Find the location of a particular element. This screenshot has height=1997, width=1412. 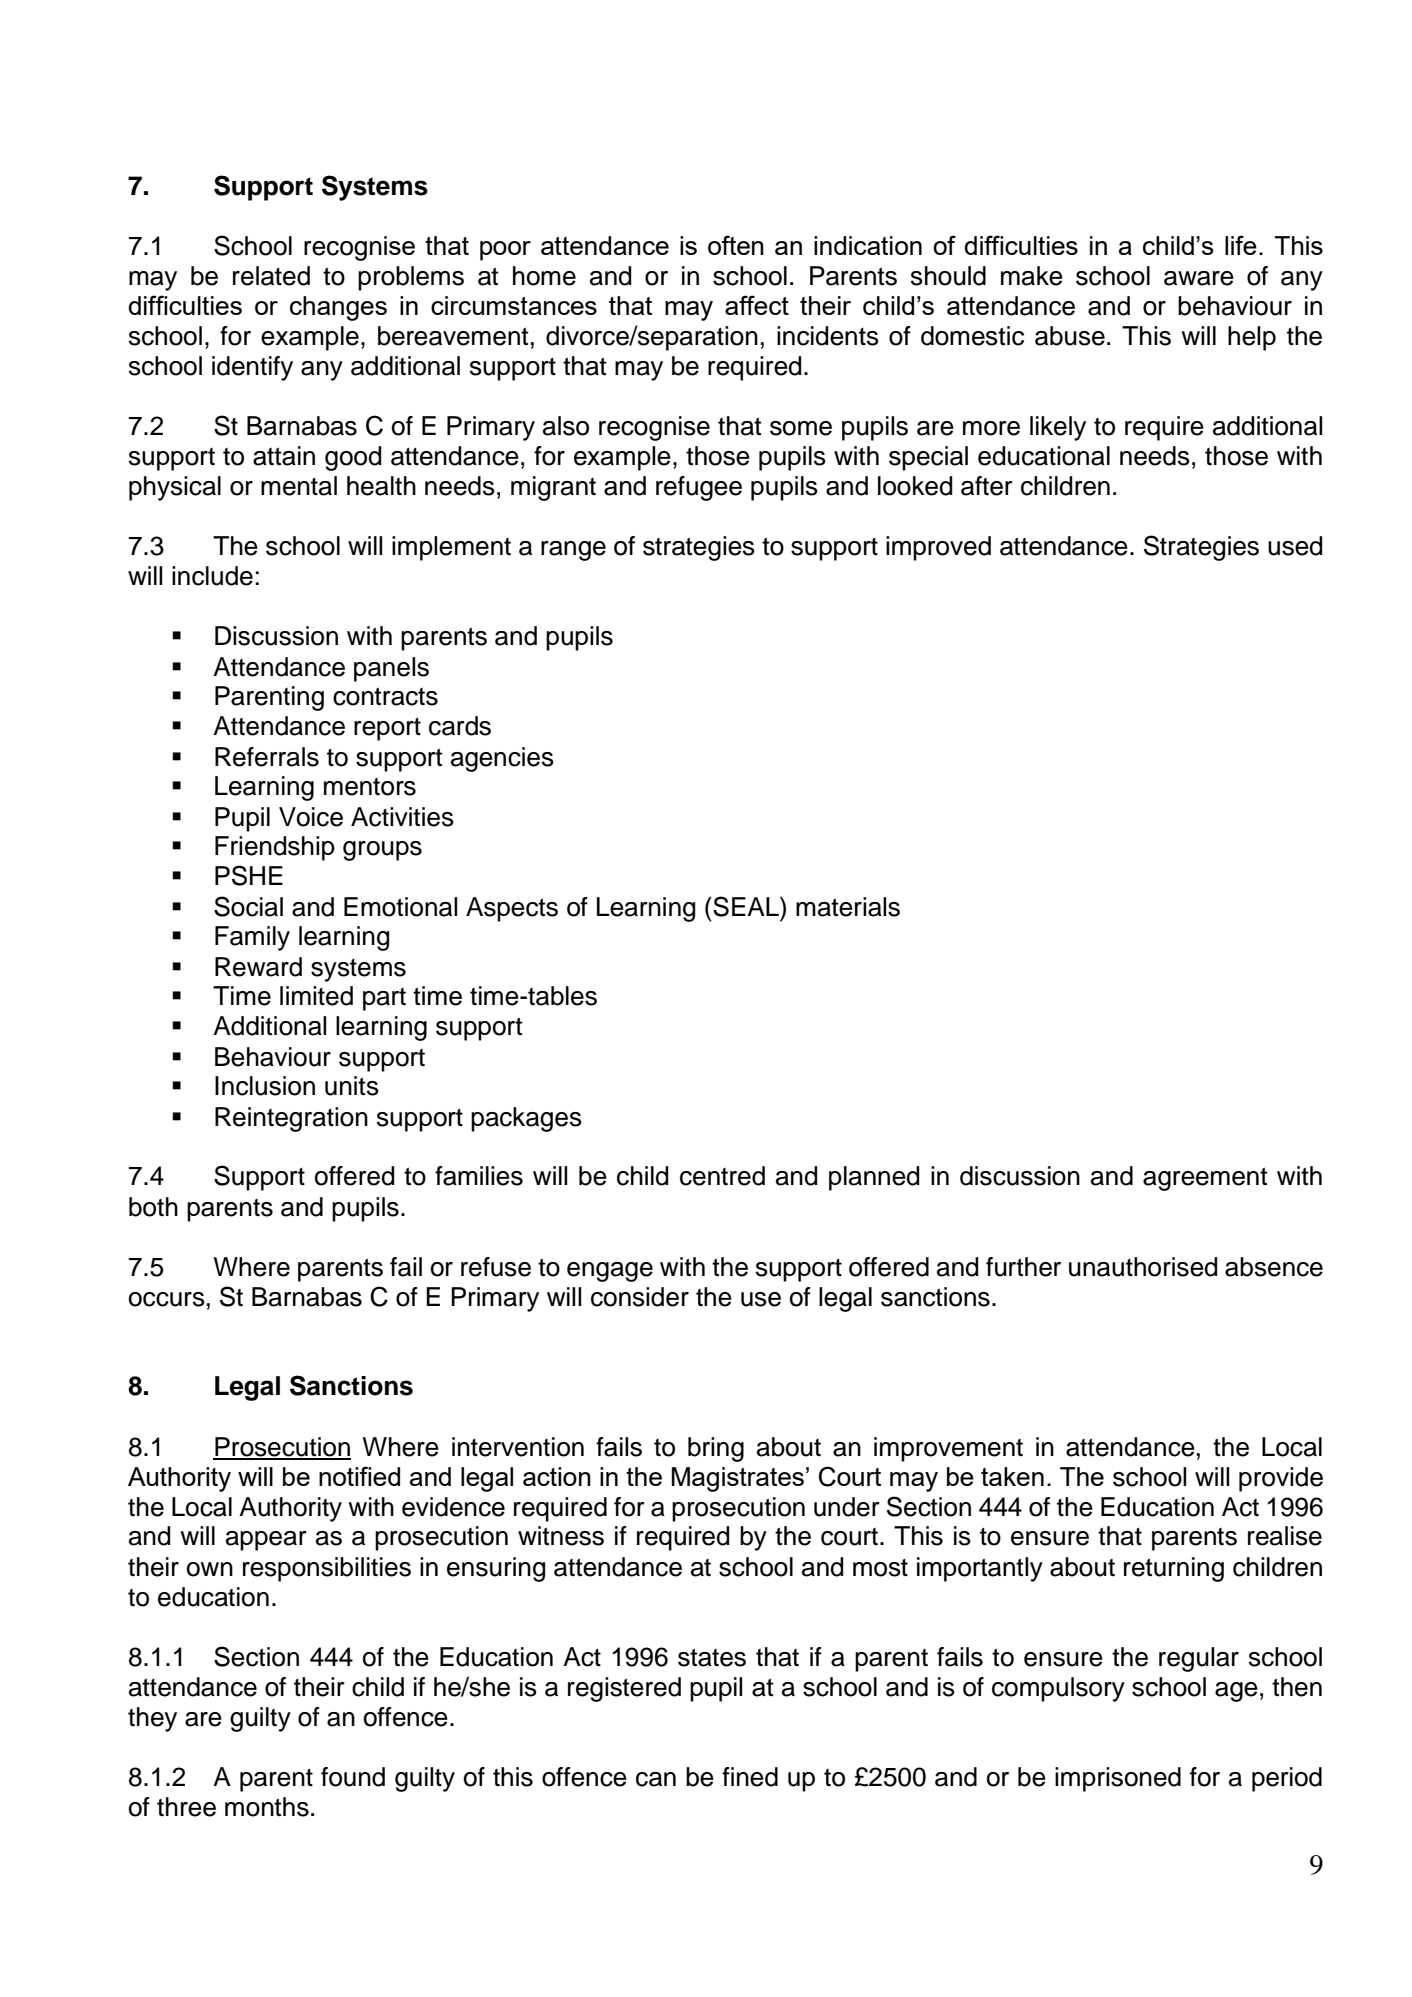

range is located at coordinates (573, 551).
